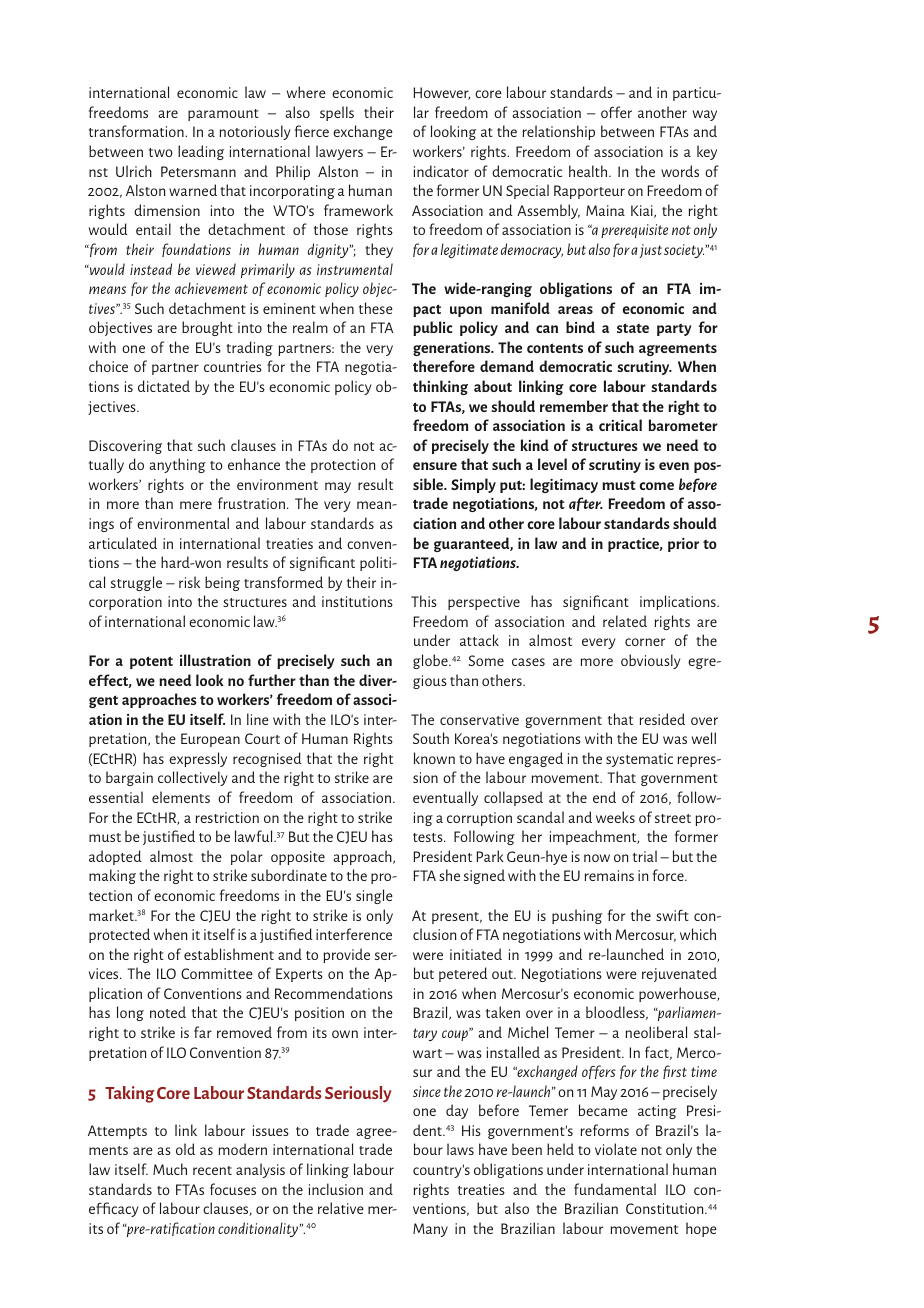 The height and width of the image is (1308, 924). What do you see at coordinates (170, 1169) in the image?
I see `Much` at bounding box center [170, 1169].
